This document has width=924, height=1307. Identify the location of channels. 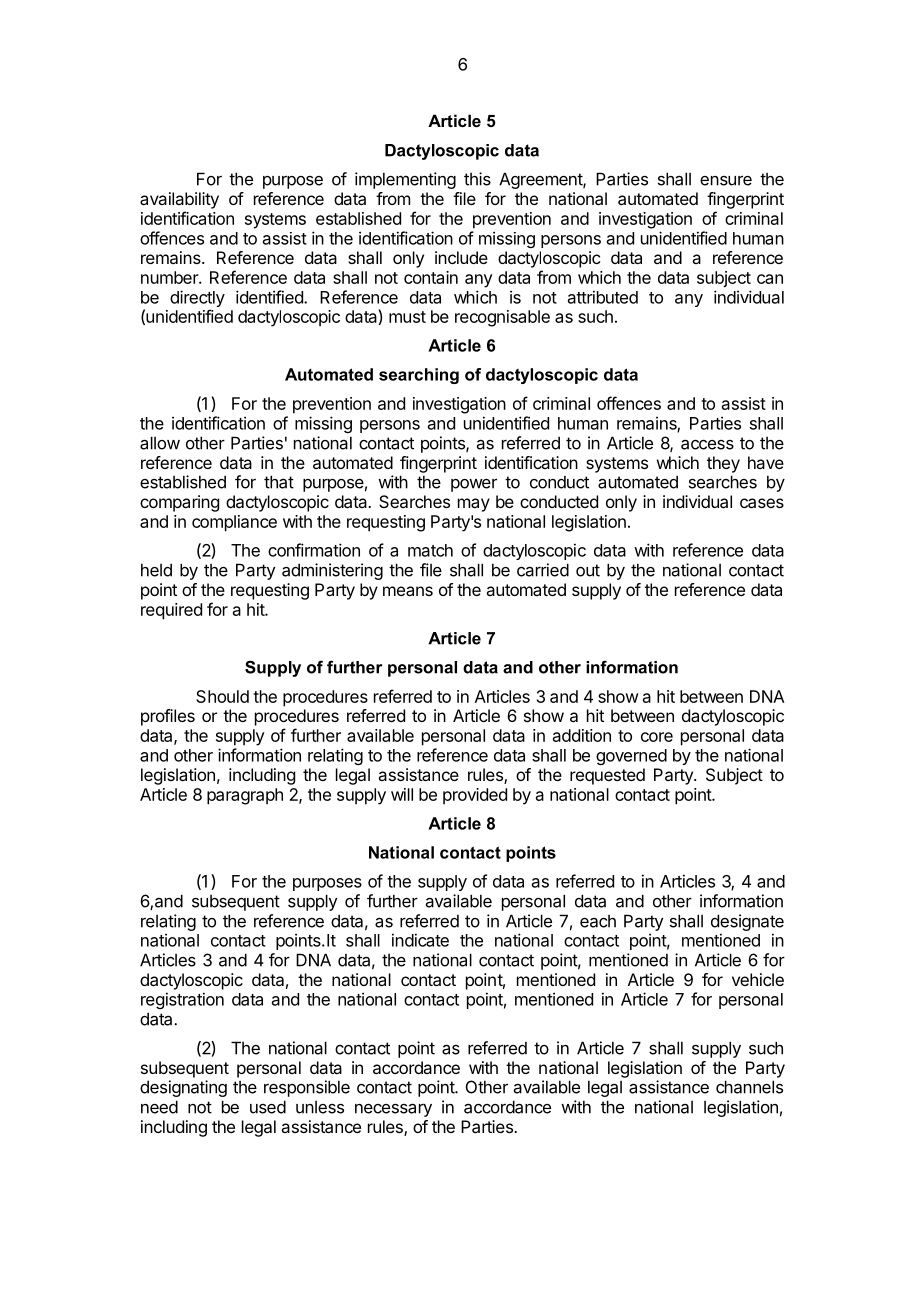
(749, 1087).
